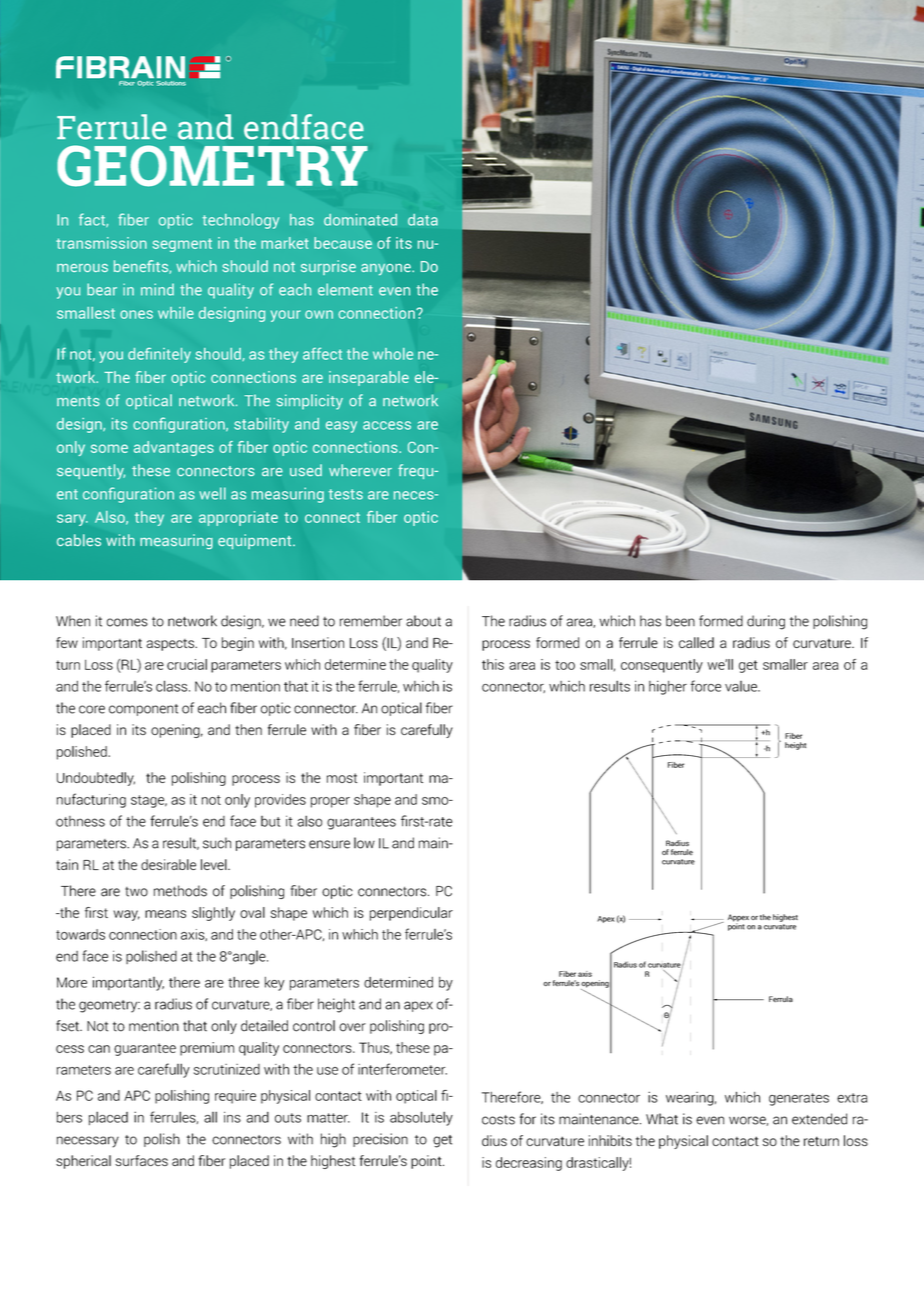  Describe the element at coordinates (182, 245) in the document. I see `segment` at that location.
